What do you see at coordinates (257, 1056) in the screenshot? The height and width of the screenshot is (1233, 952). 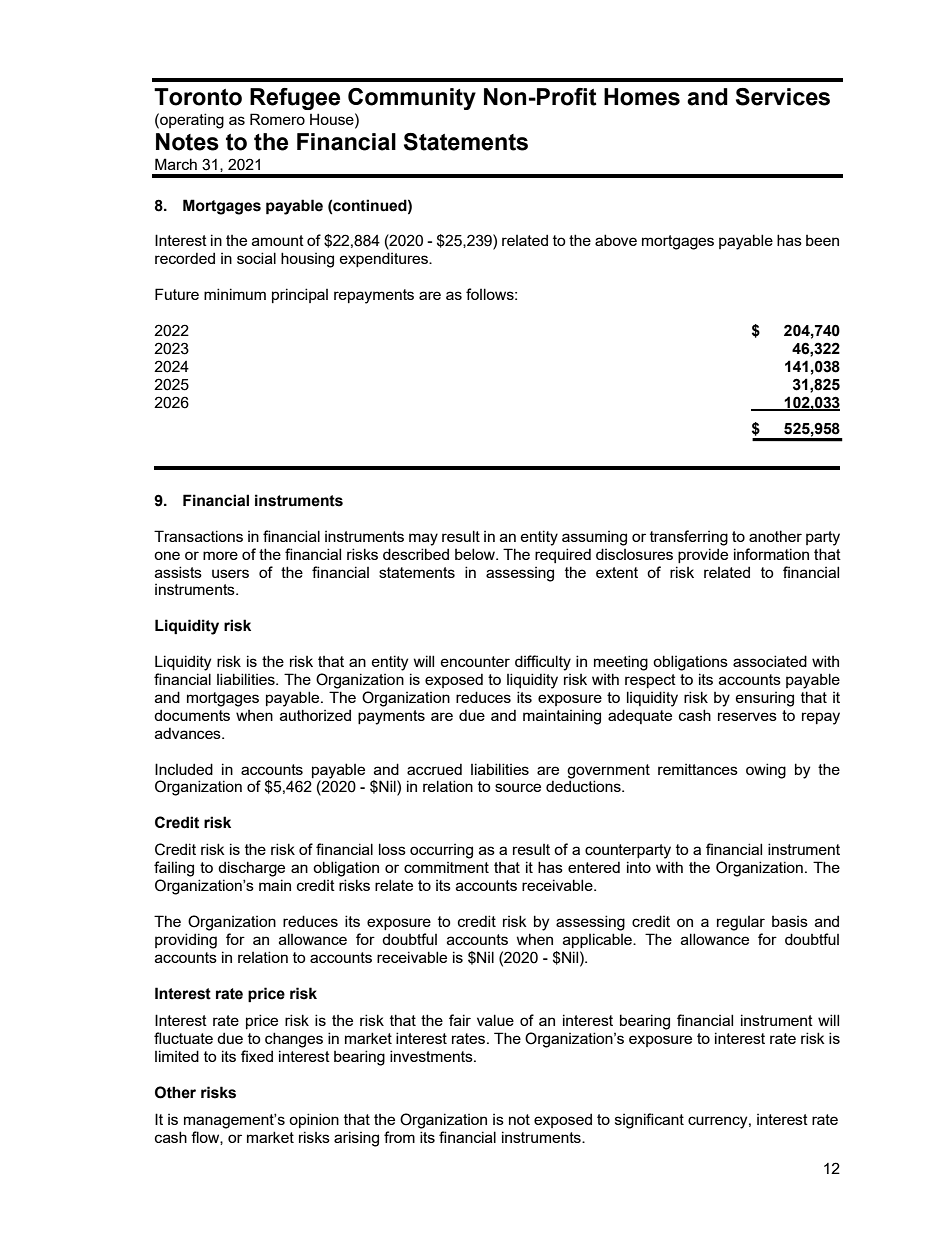 I see `fixed` at bounding box center [257, 1056].
